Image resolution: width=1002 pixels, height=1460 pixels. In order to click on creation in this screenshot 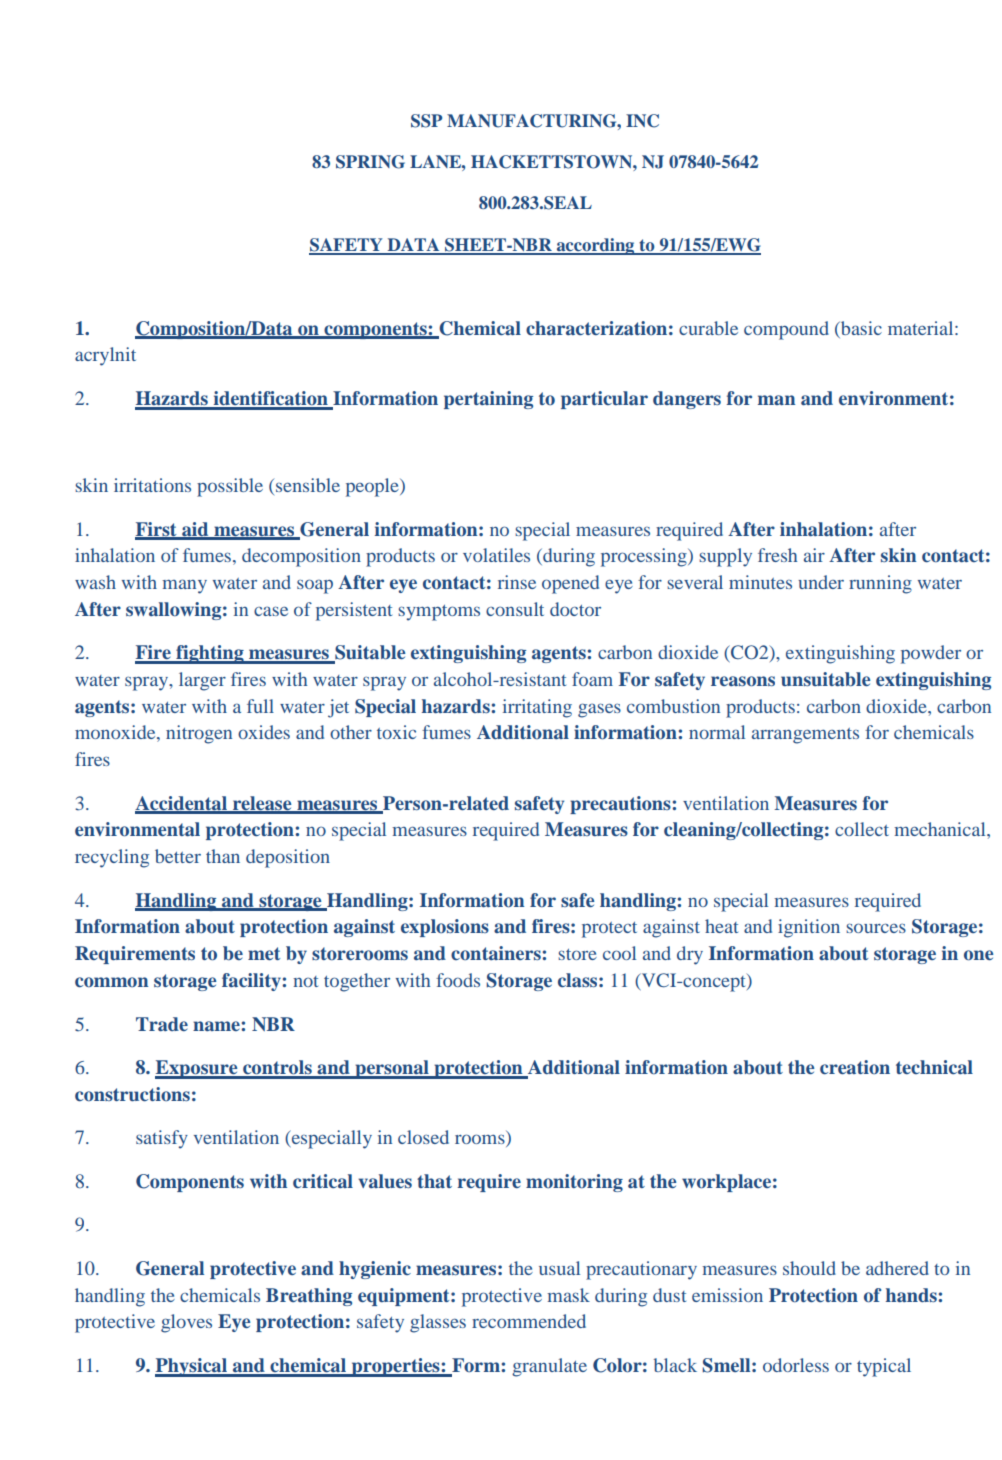, I will do `click(855, 1067)`.
